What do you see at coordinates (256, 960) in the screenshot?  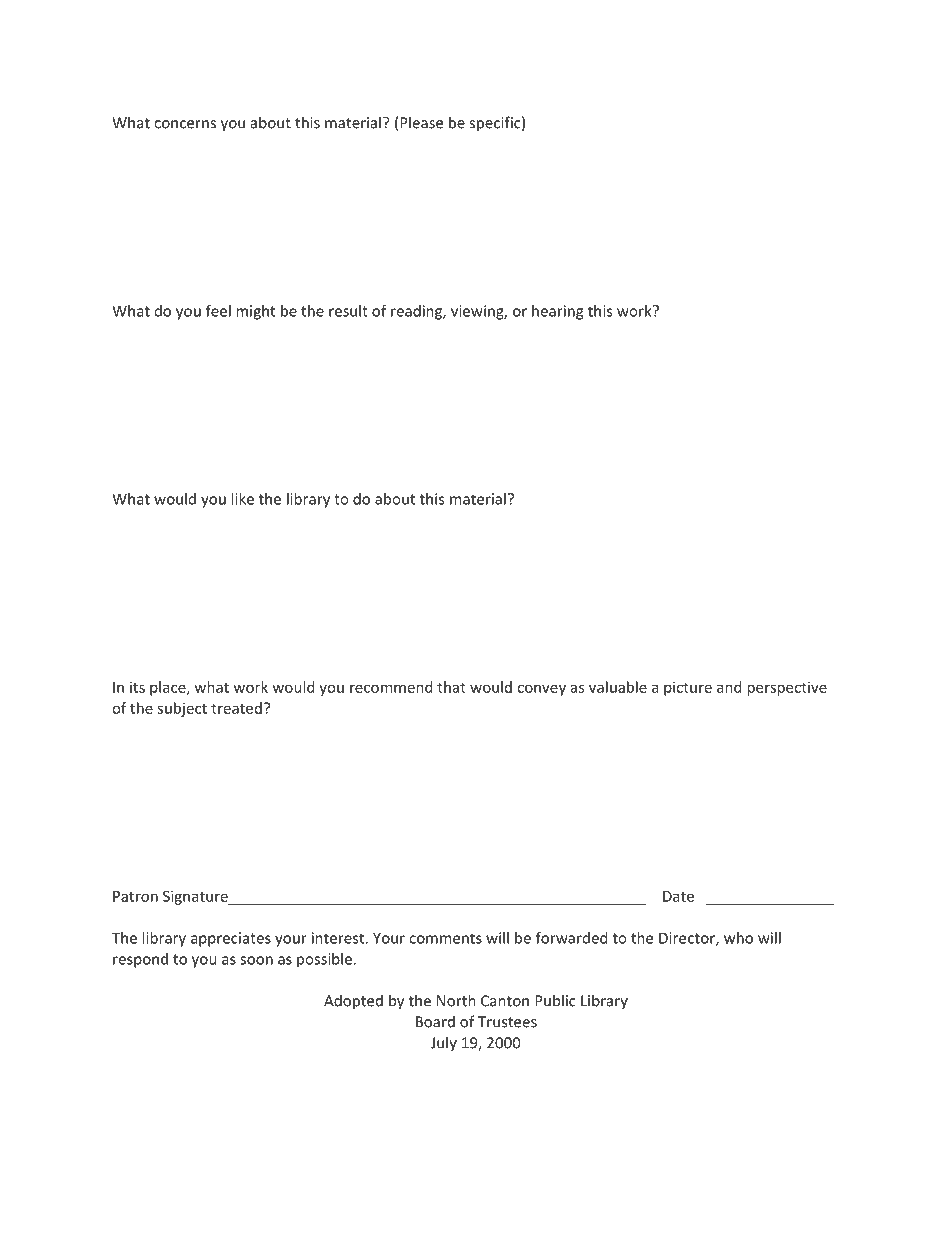 I see `soon` at bounding box center [256, 960].
